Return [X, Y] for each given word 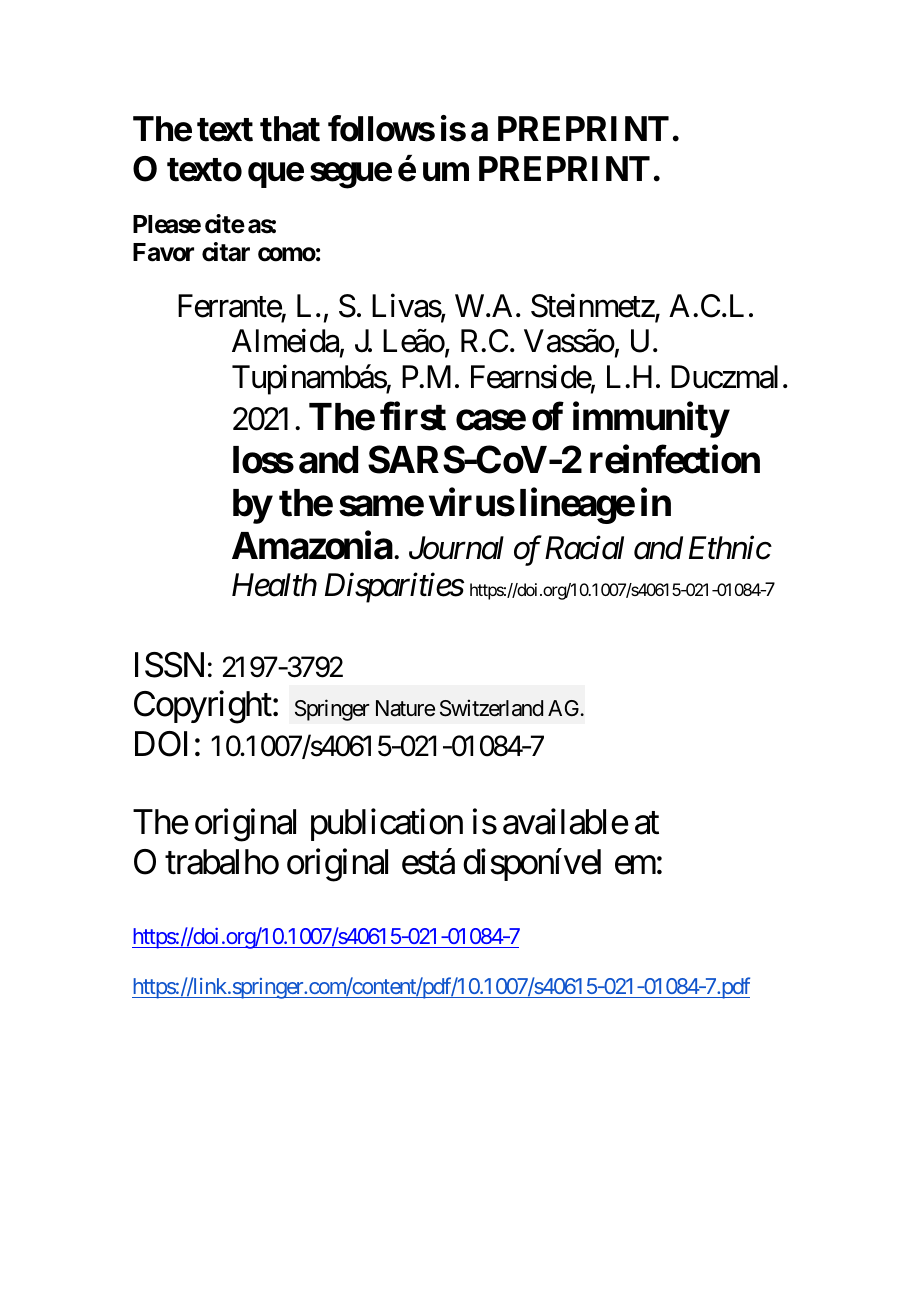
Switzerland [491, 708]
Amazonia [312, 545]
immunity [651, 420]
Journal [456, 548]
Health [274, 585]
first [413, 416]
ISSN [169, 665]
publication [387, 825]
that [290, 129]
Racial [584, 548]
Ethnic [730, 548]
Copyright [203, 707]
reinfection [675, 459]
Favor [163, 252]
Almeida [285, 341]
